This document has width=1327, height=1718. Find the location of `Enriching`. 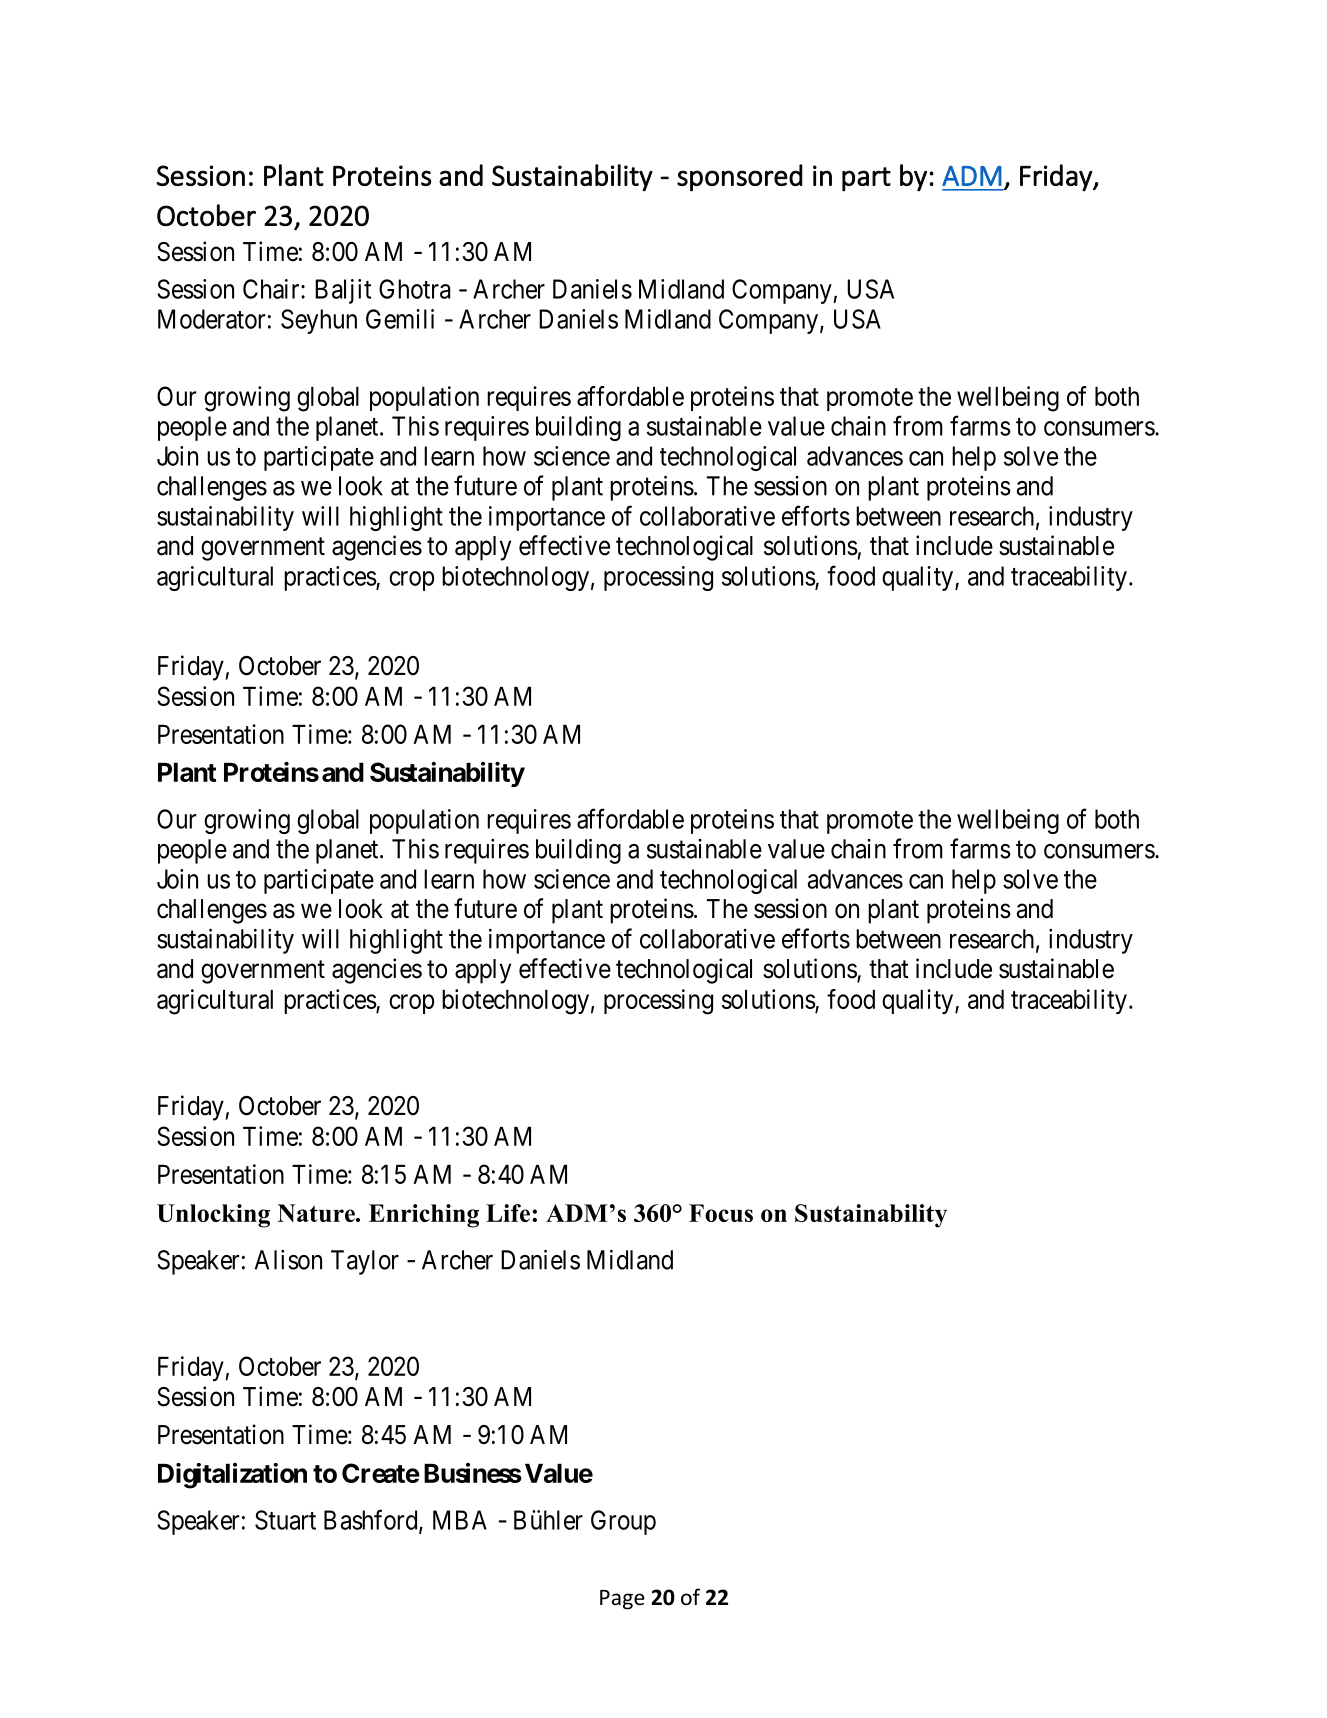

Enriching is located at coordinates (424, 1216).
